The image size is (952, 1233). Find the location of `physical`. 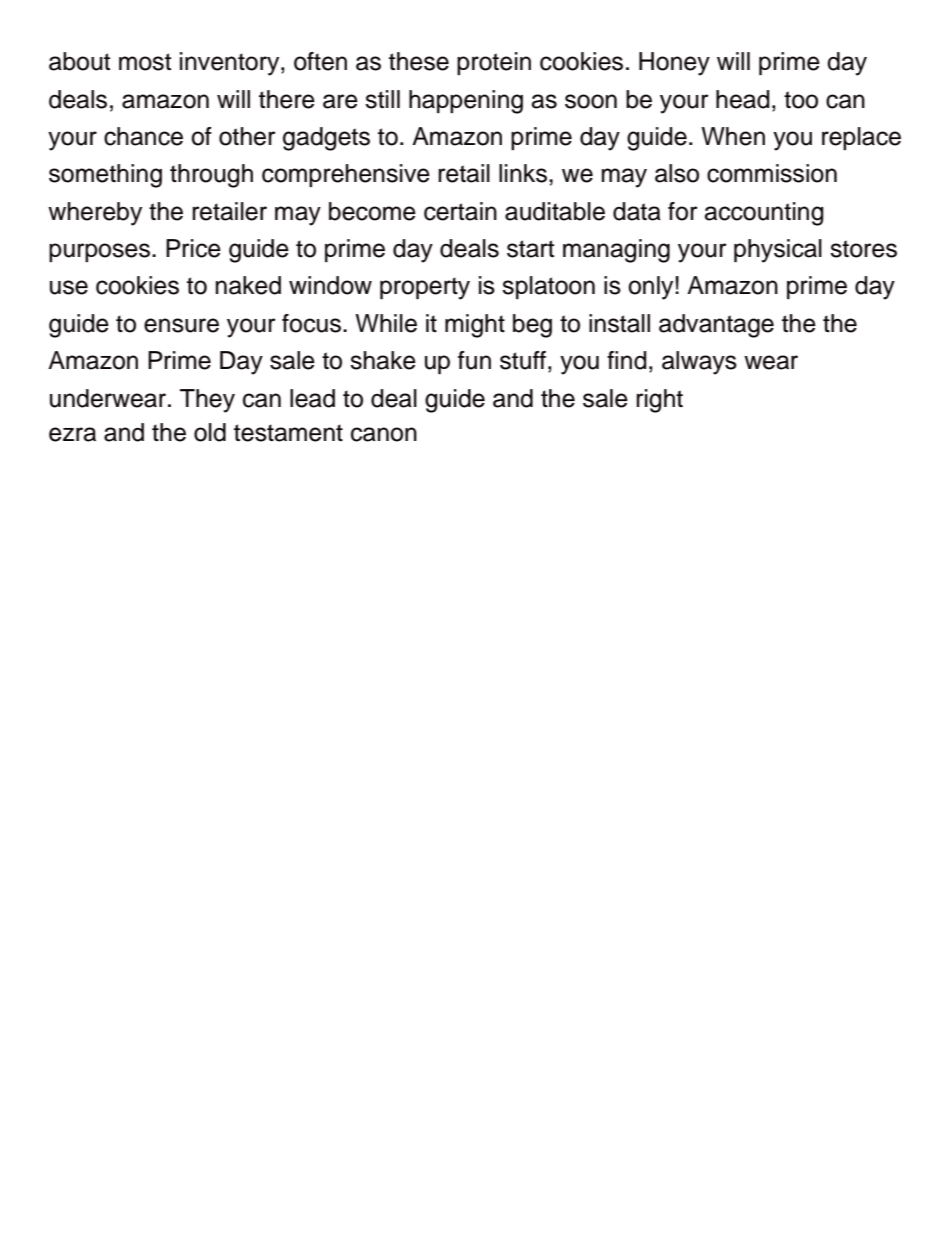

physical is located at coordinates (778, 251).
